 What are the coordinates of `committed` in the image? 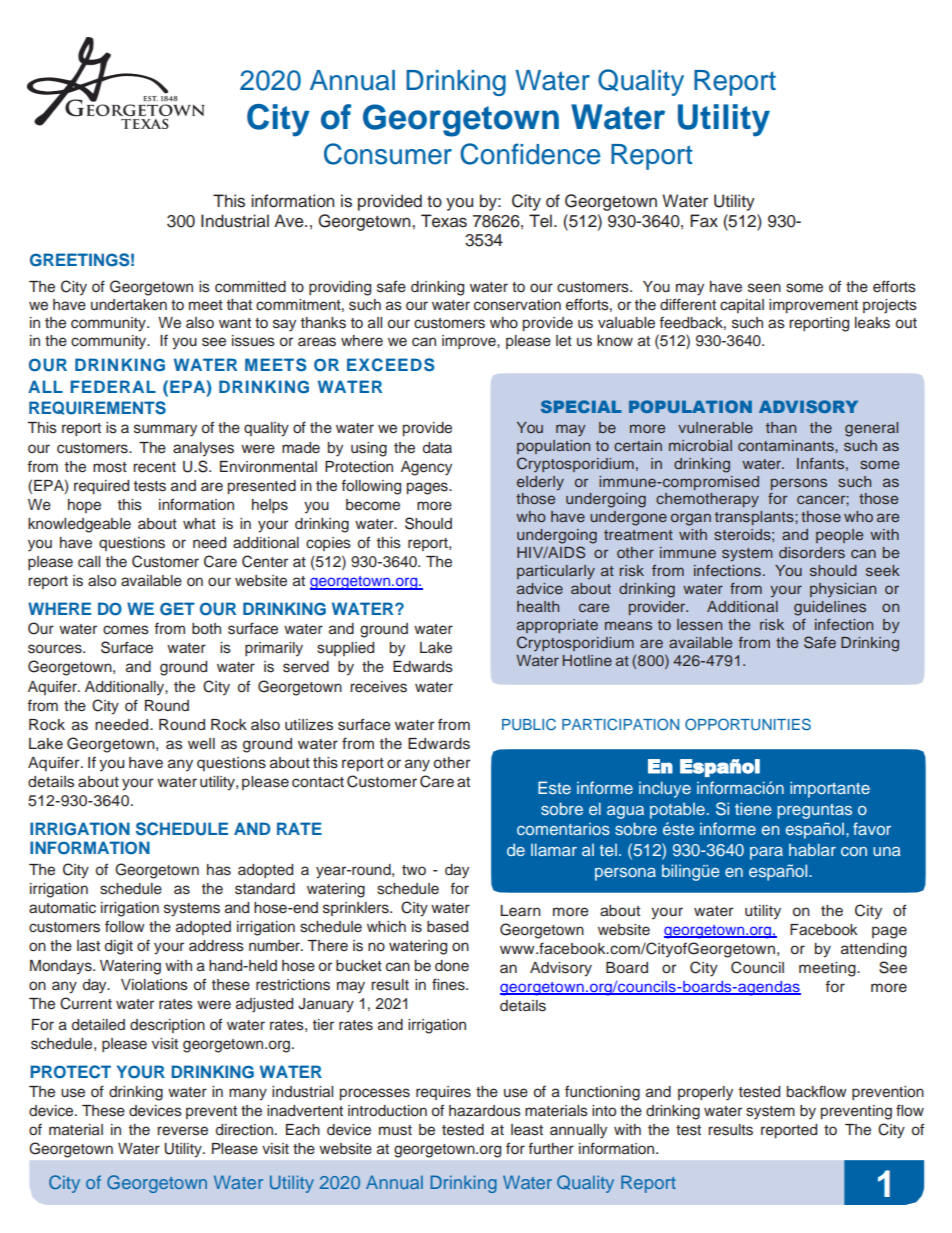 It's located at (250, 287).
